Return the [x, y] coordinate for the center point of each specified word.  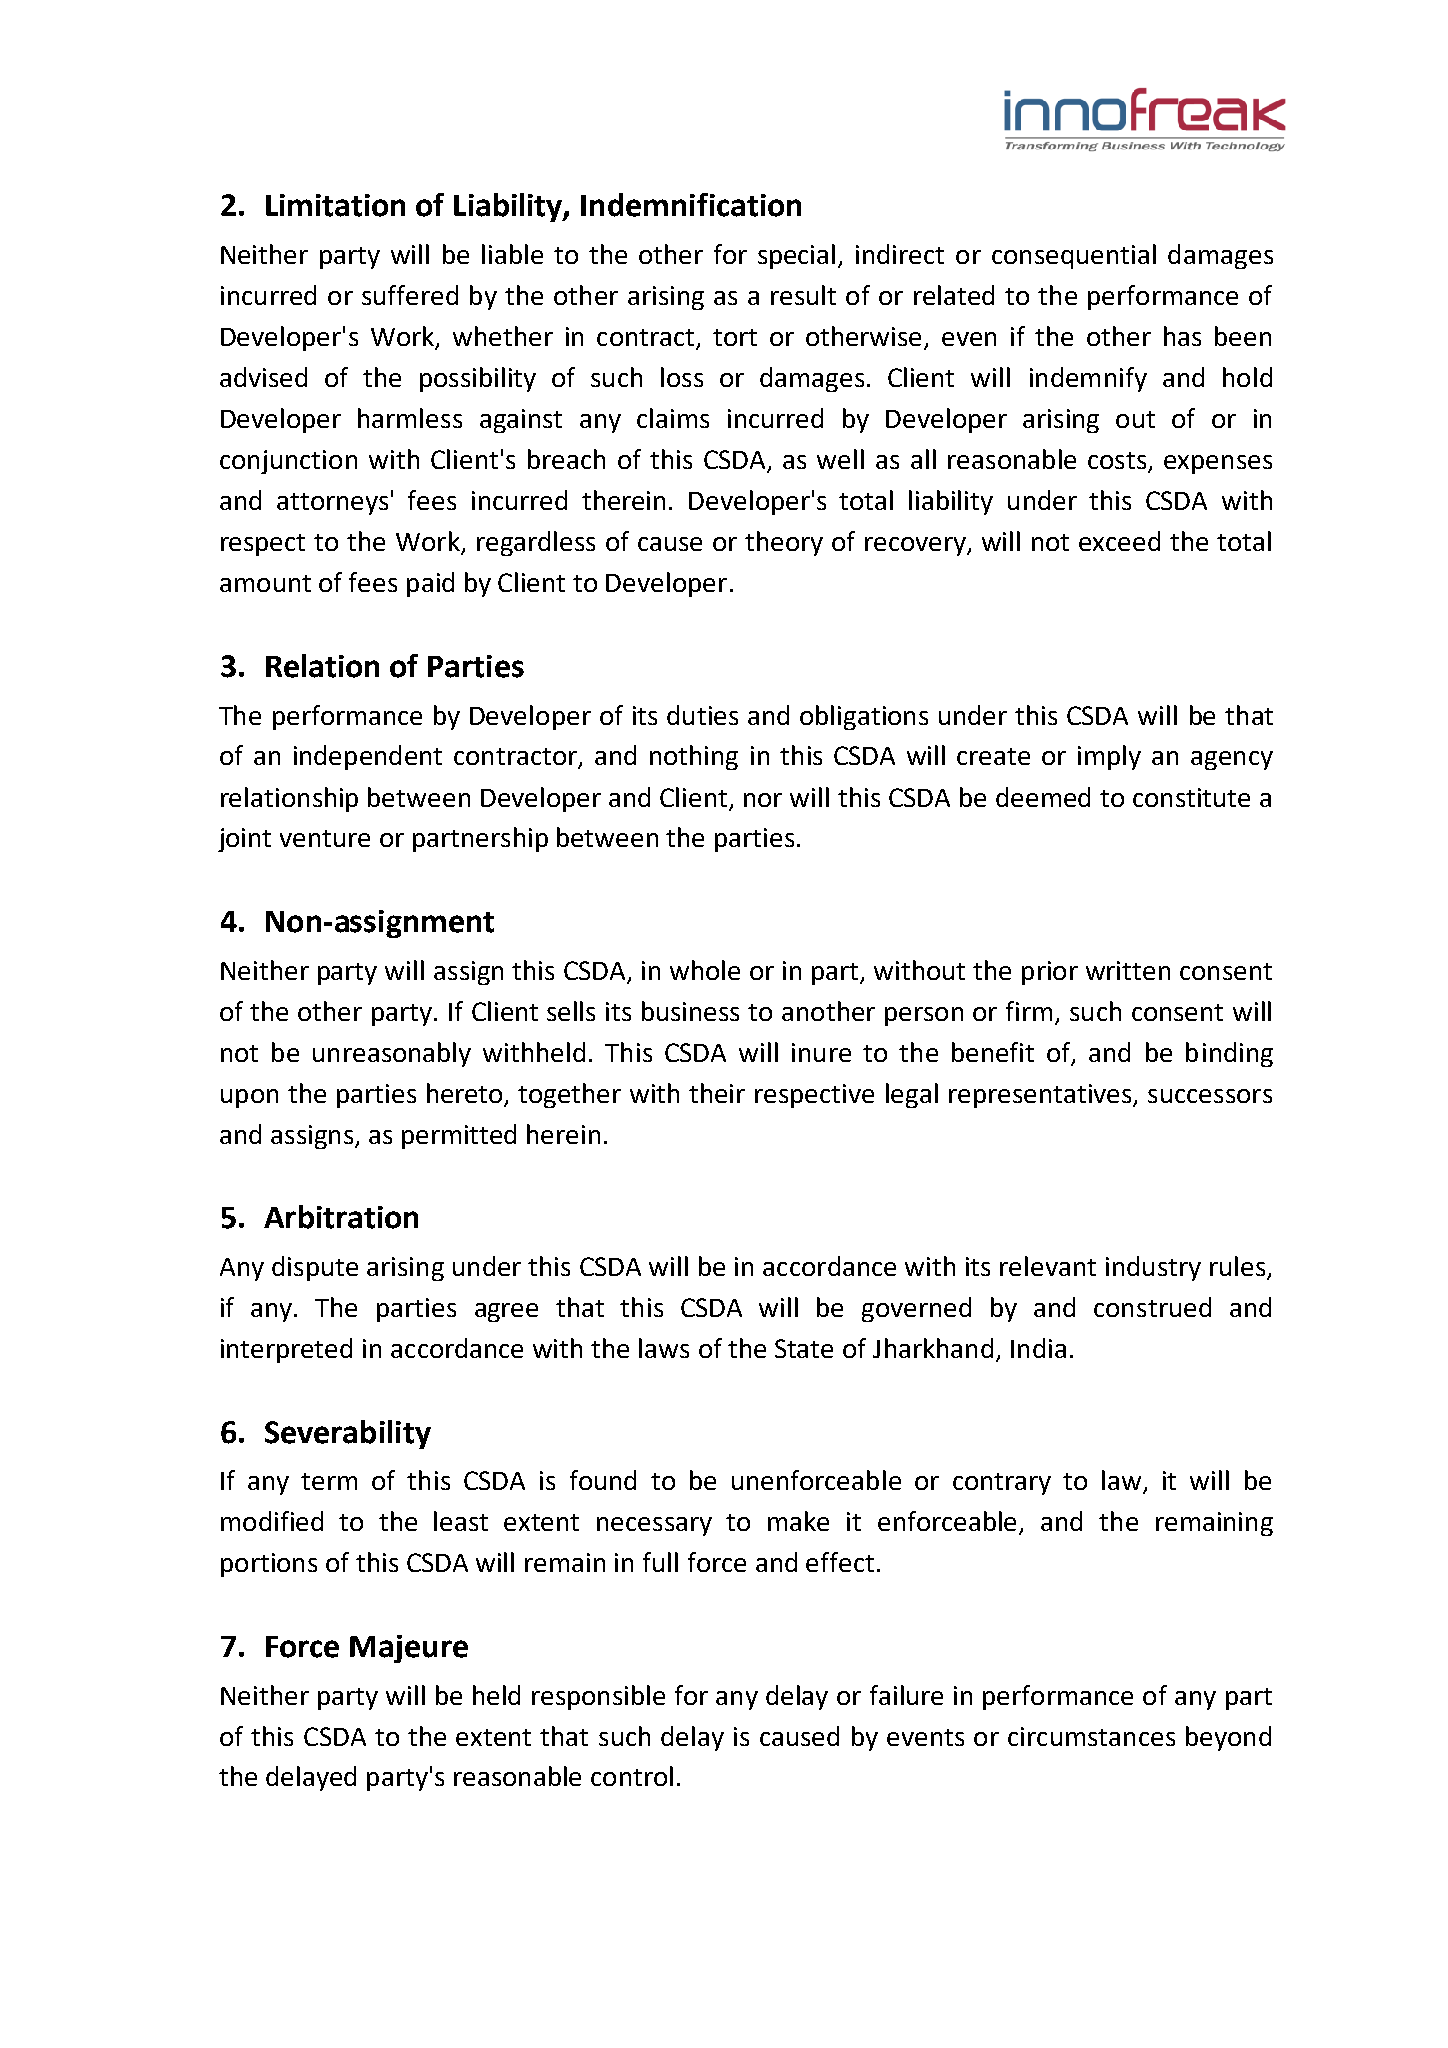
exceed [1119, 541]
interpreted [286, 1350]
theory [784, 543]
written [1128, 970]
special [796, 256]
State [804, 1348]
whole [705, 970]
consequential [1074, 256]
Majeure [409, 1649]
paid [430, 584]
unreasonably [392, 1054]
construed [1152, 1307]
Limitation [335, 205]
